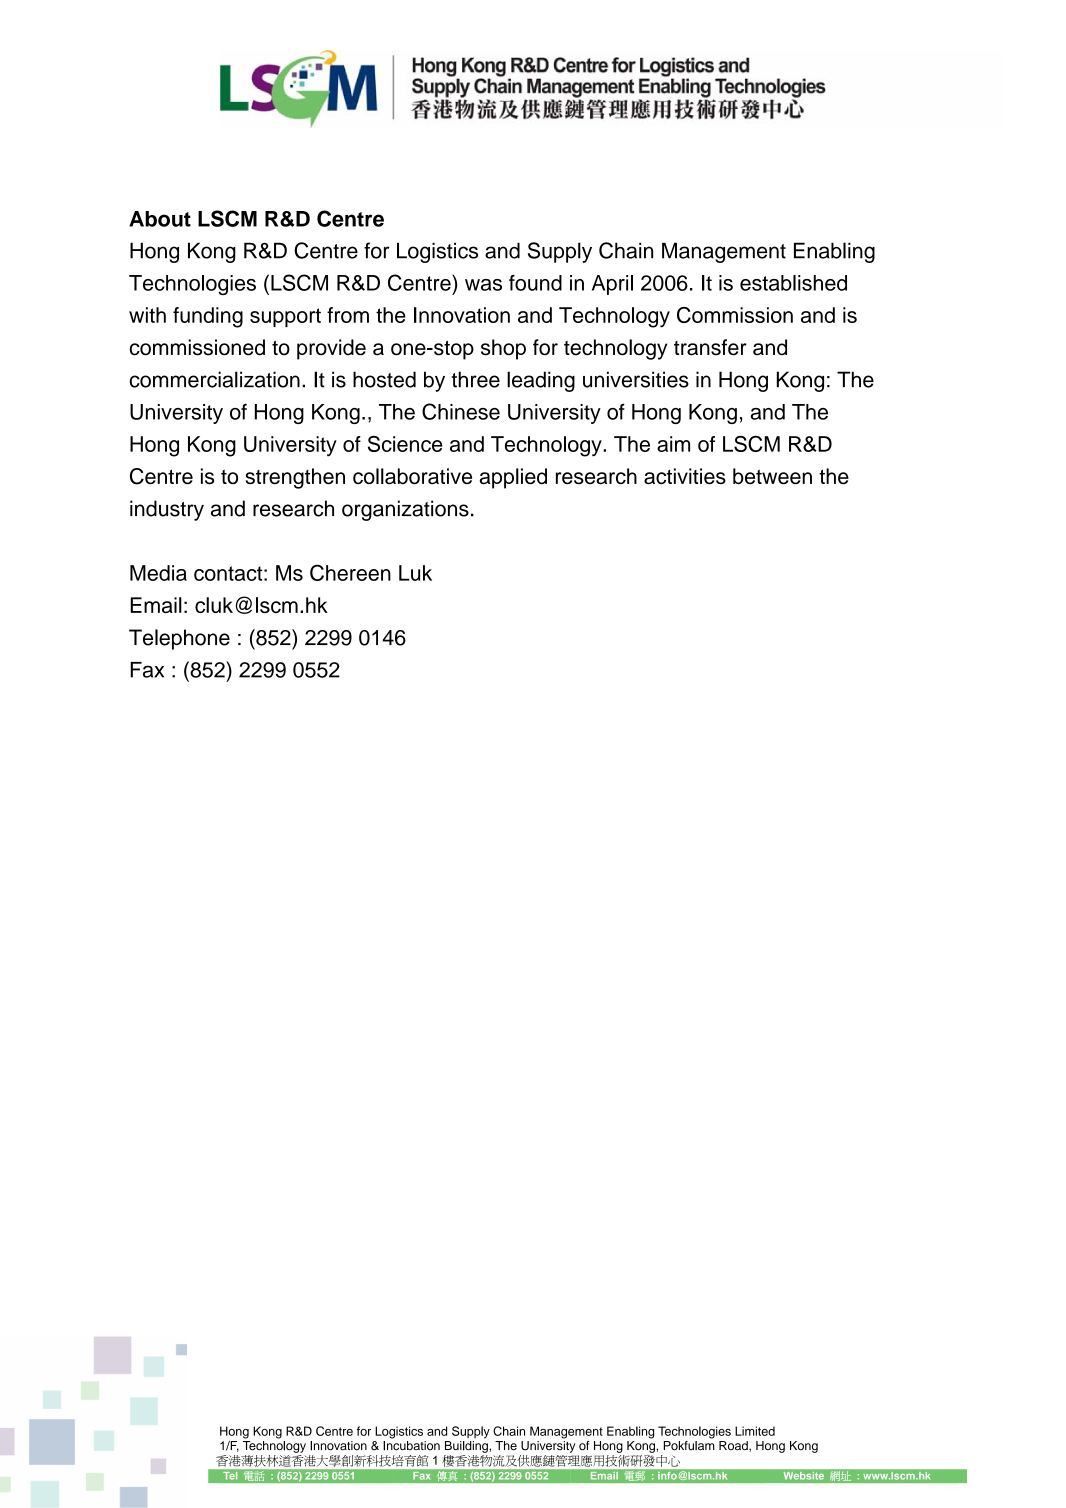  I want to click on Telephone, so click(179, 639).
